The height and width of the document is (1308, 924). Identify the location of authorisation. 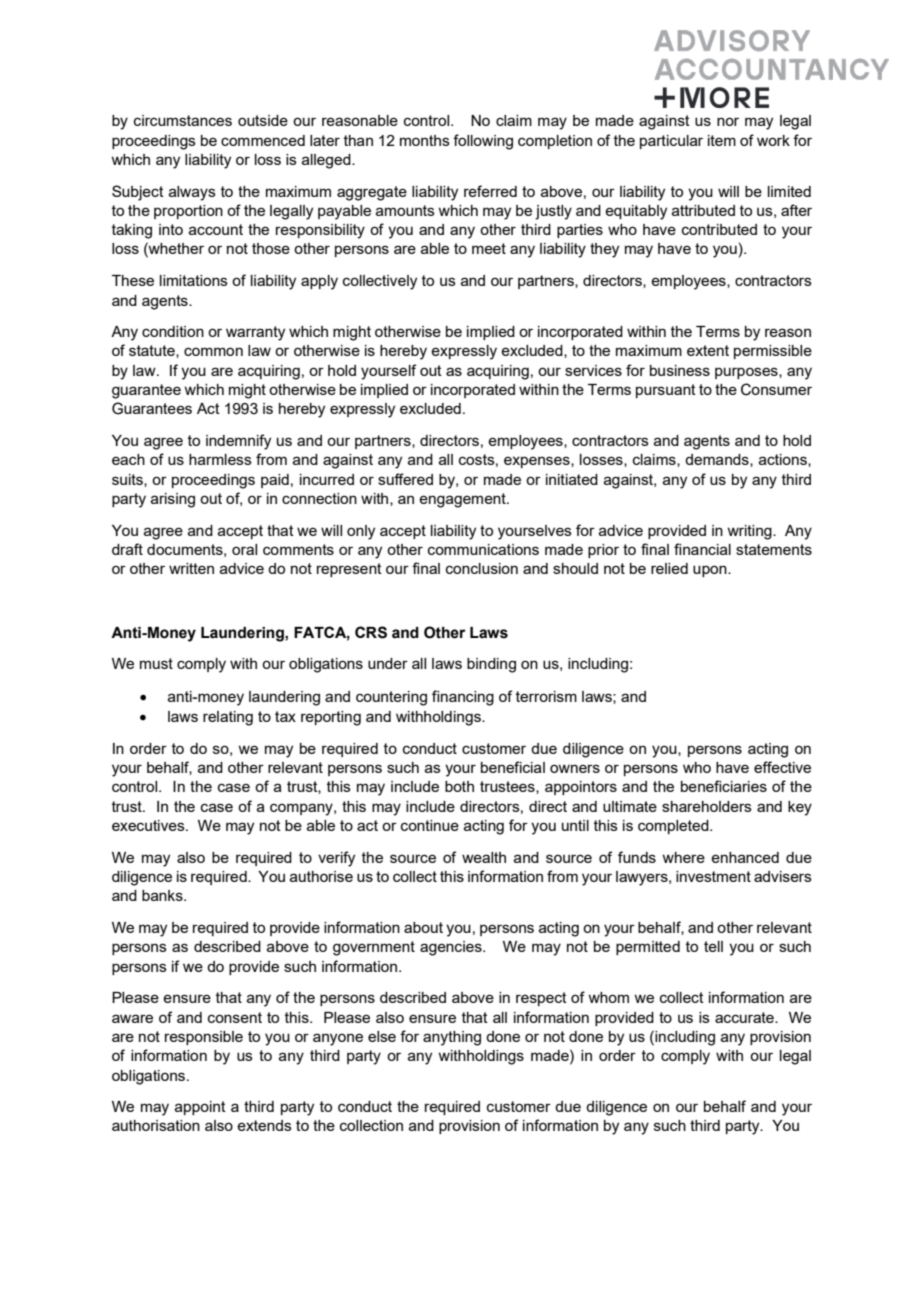
(156, 1125).
